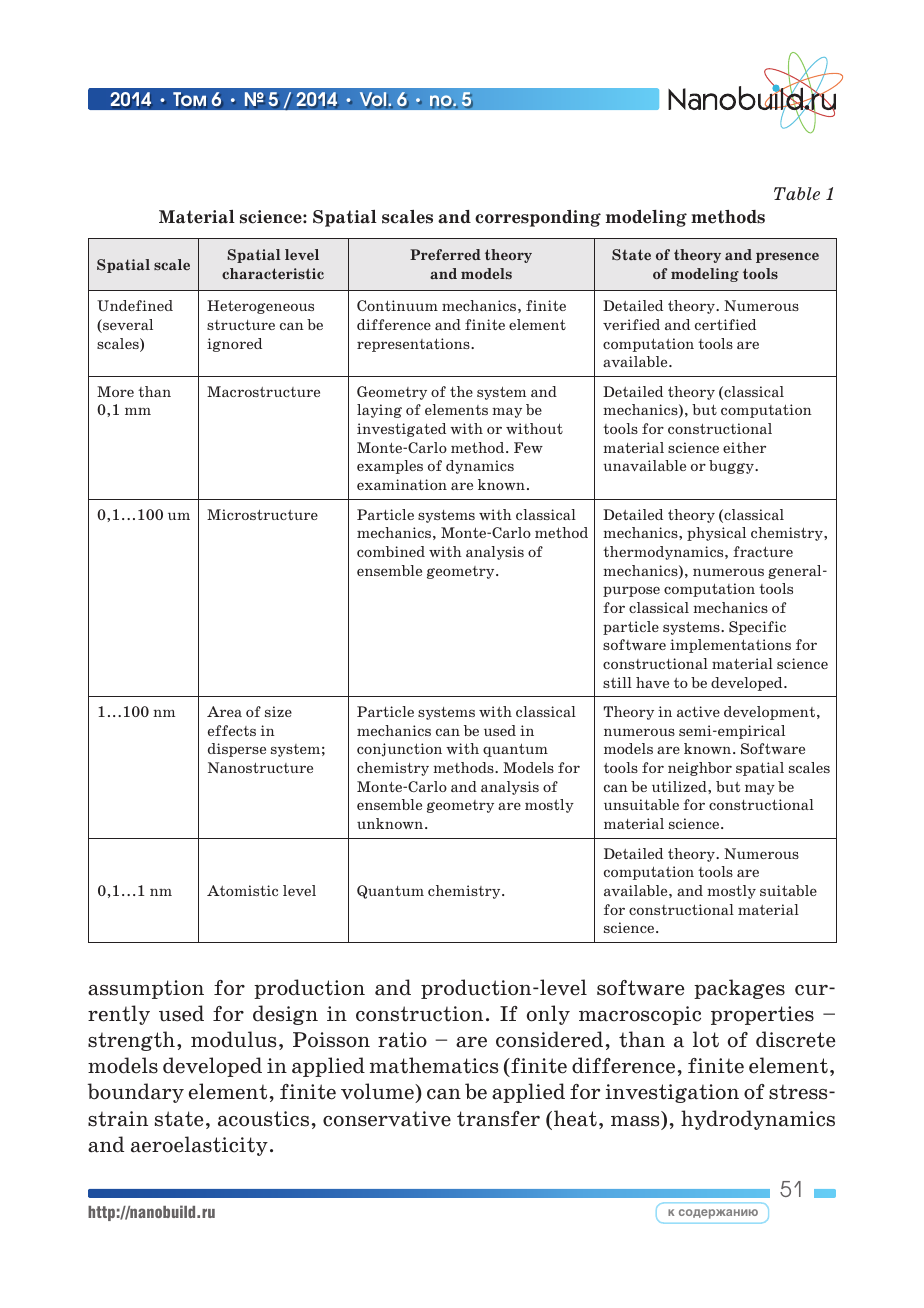  What do you see at coordinates (399, 750) in the document?
I see `conjunction` at bounding box center [399, 750].
